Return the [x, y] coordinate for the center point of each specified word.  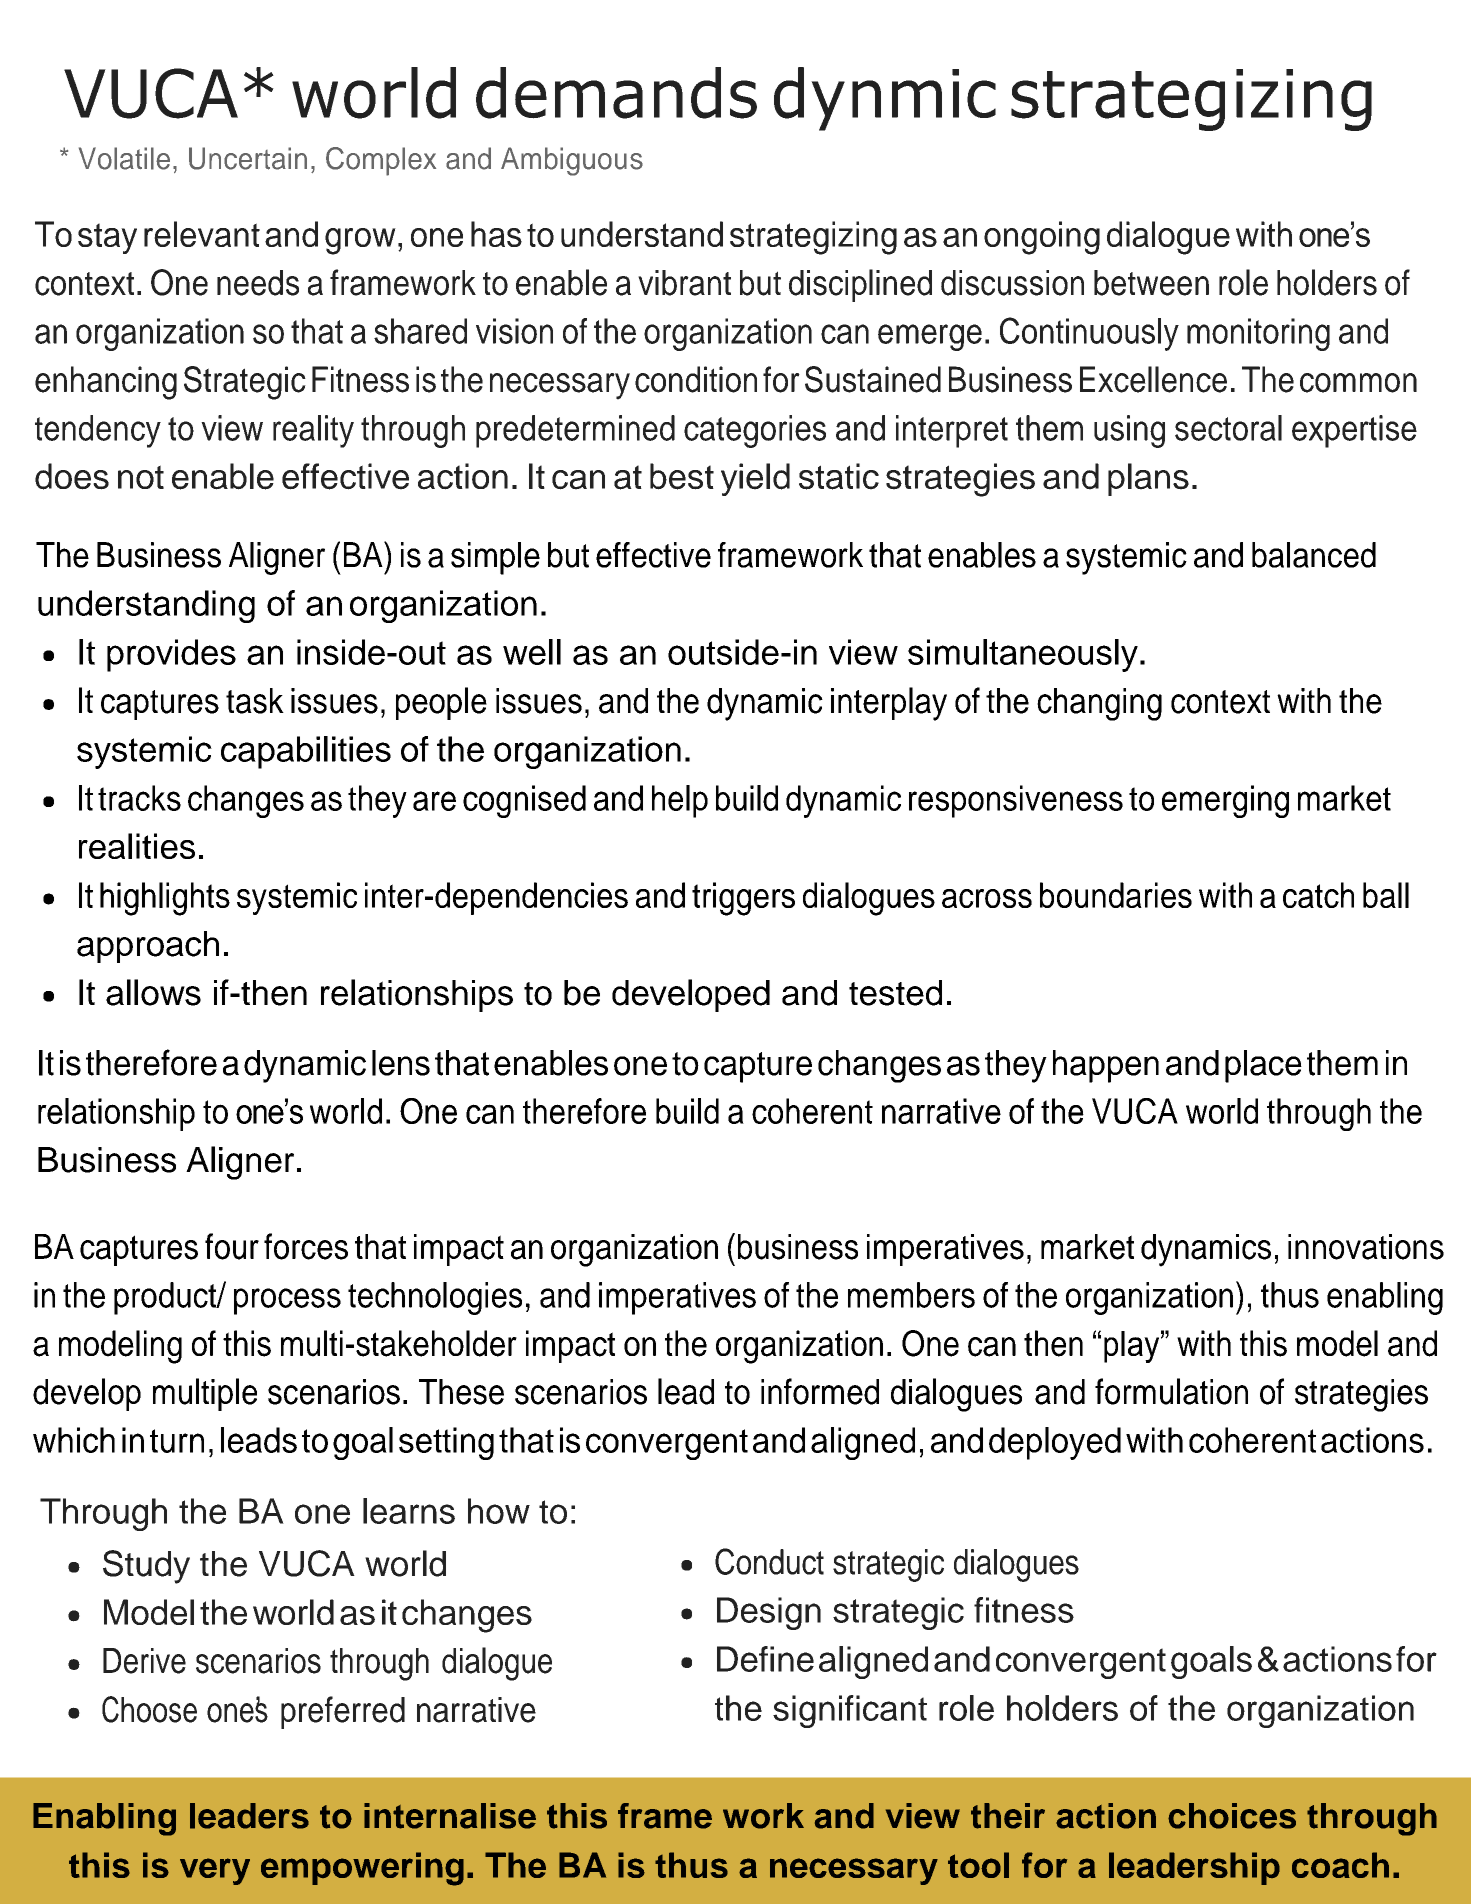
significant [850, 1711]
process [287, 1301]
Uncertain [248, 158]
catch [1318, 895]
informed [820, 1391]
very [215, 1871]
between [1151, 283]
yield [755, 479]
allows [153, 992]
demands [616, 93]
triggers [743, 899]
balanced [1314, 555]
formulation [1171, 1391]
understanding [146, 606]
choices [1232, 1816]
